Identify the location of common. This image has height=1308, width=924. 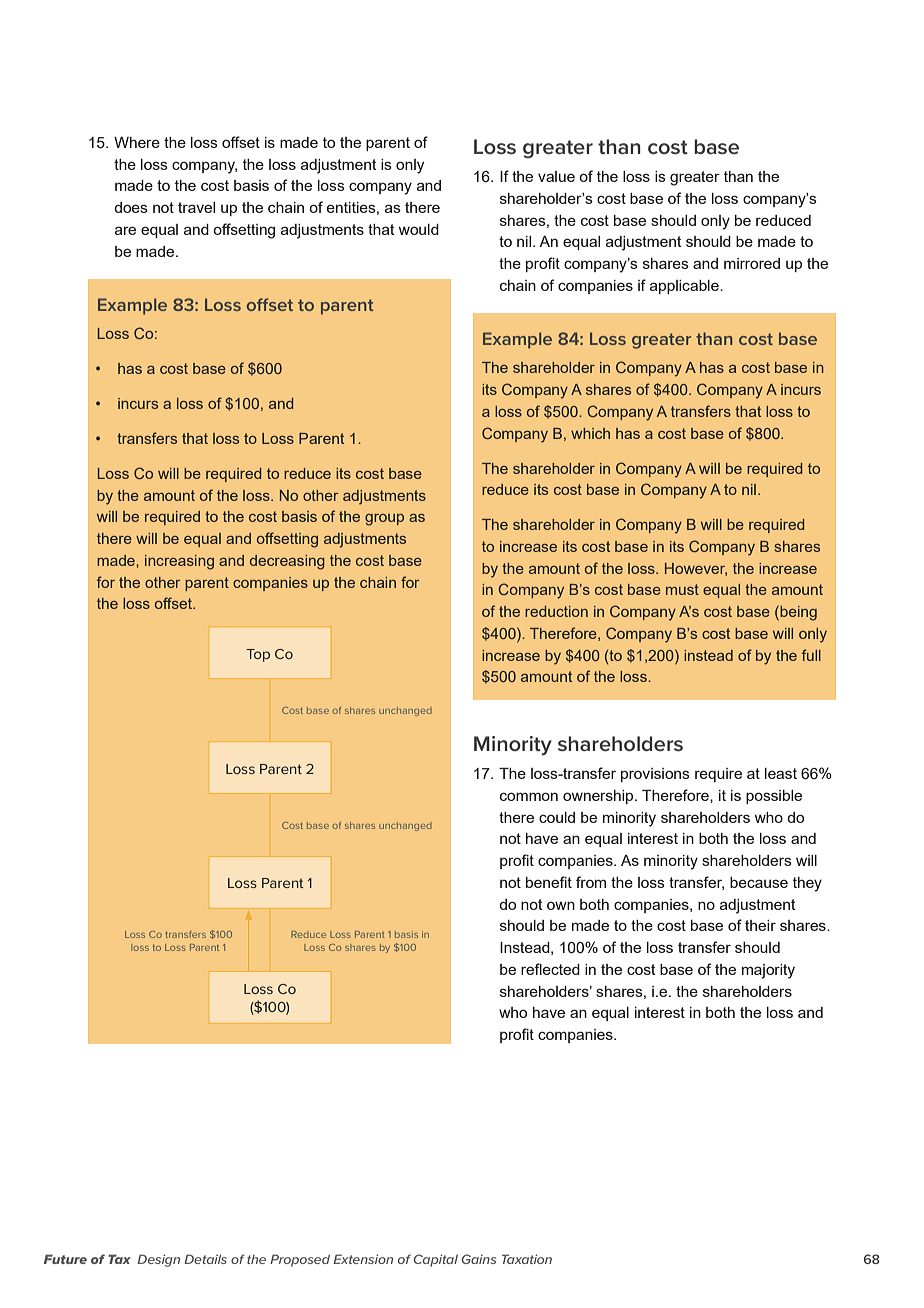
(529, 796).
